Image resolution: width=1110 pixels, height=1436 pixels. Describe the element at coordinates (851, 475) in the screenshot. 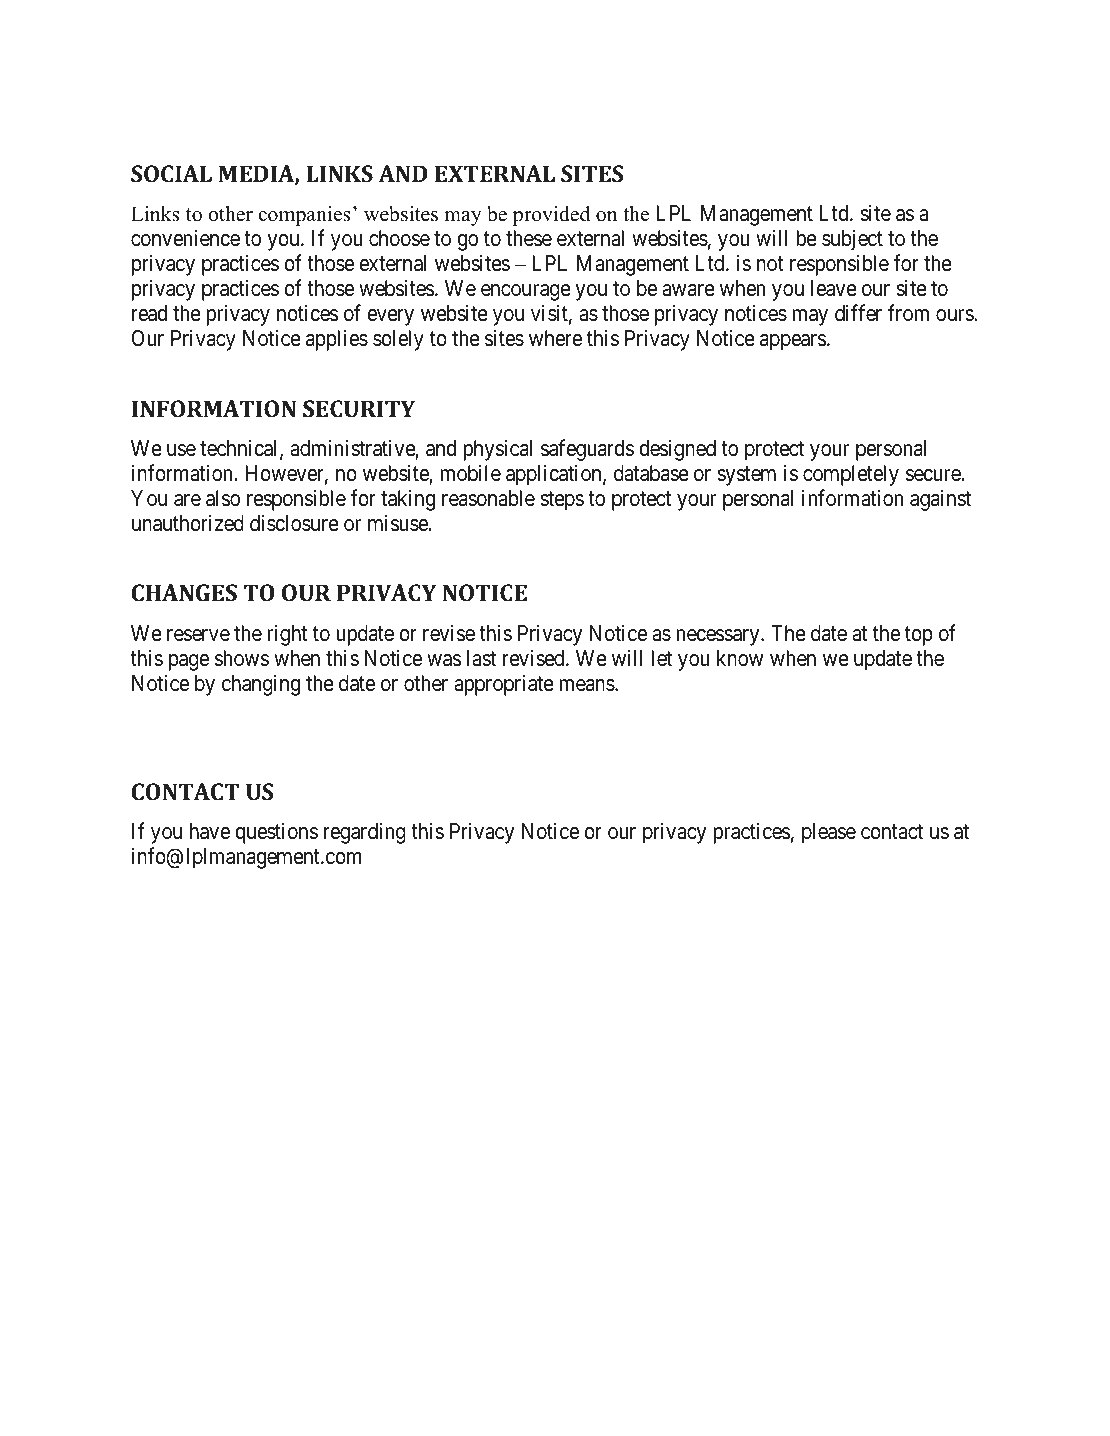

I see `completely` at that location.
